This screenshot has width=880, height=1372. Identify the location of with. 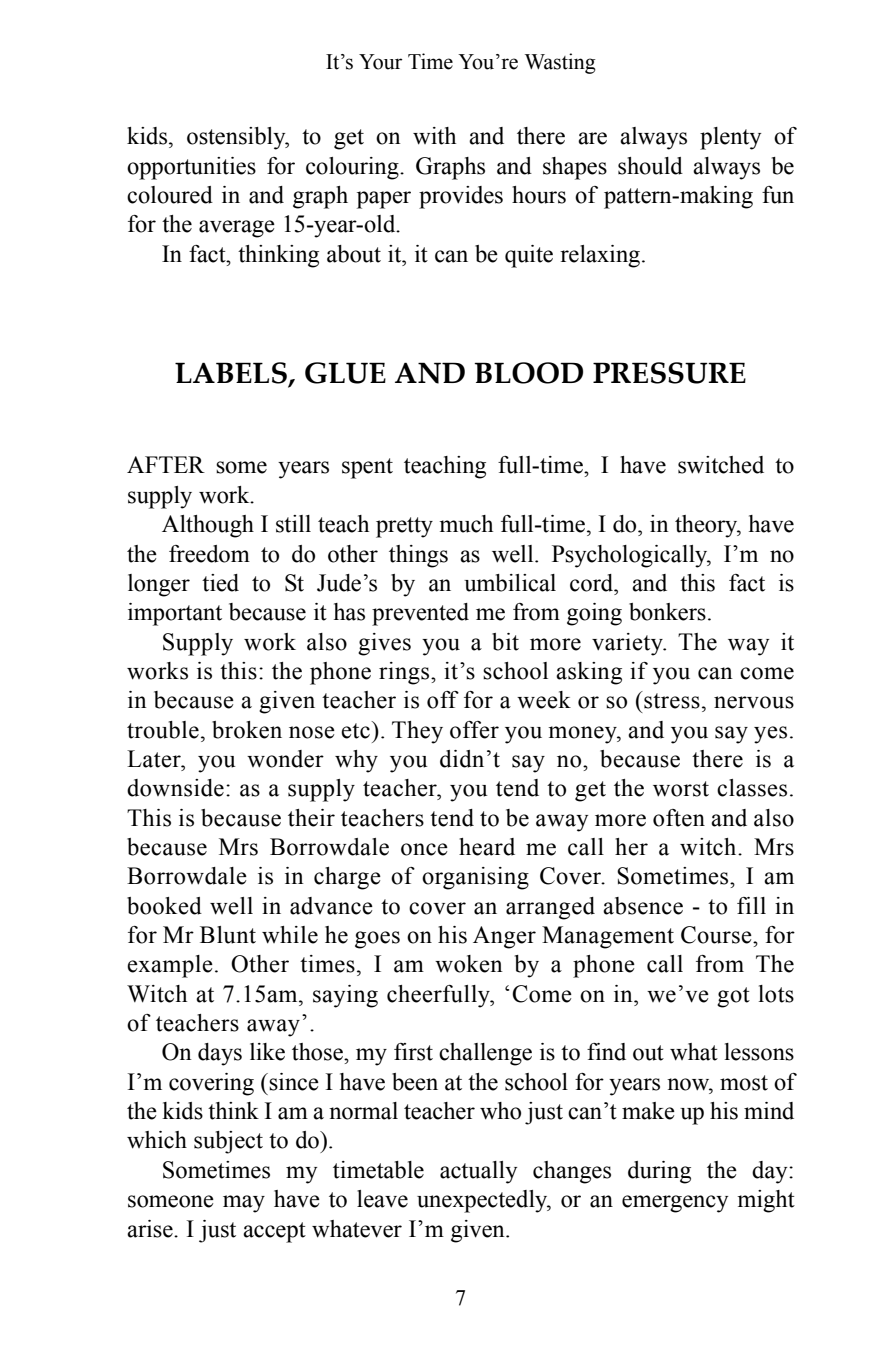
(434, 136).
